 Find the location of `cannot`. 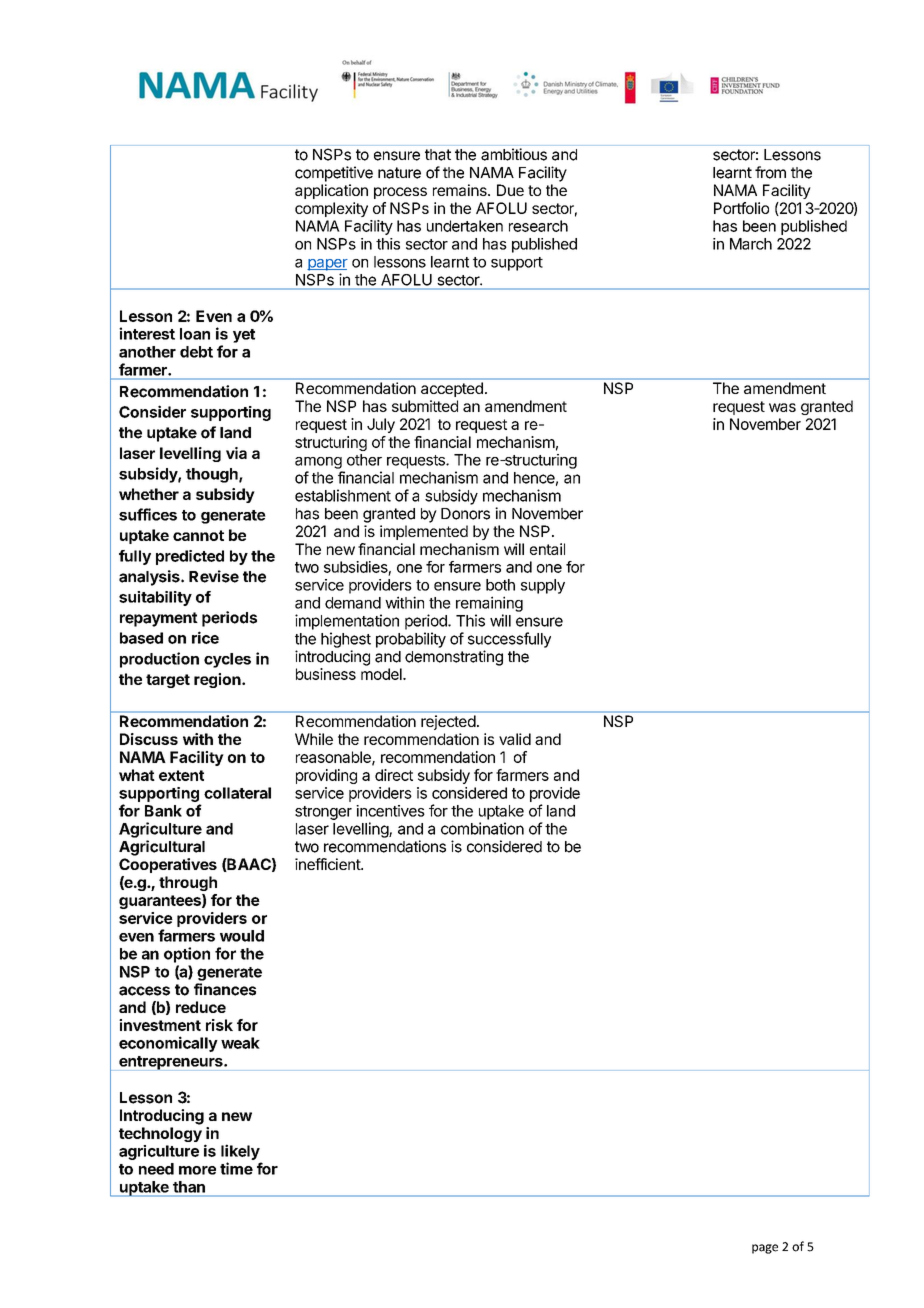

cannot is located at coordinates (198, 535).
